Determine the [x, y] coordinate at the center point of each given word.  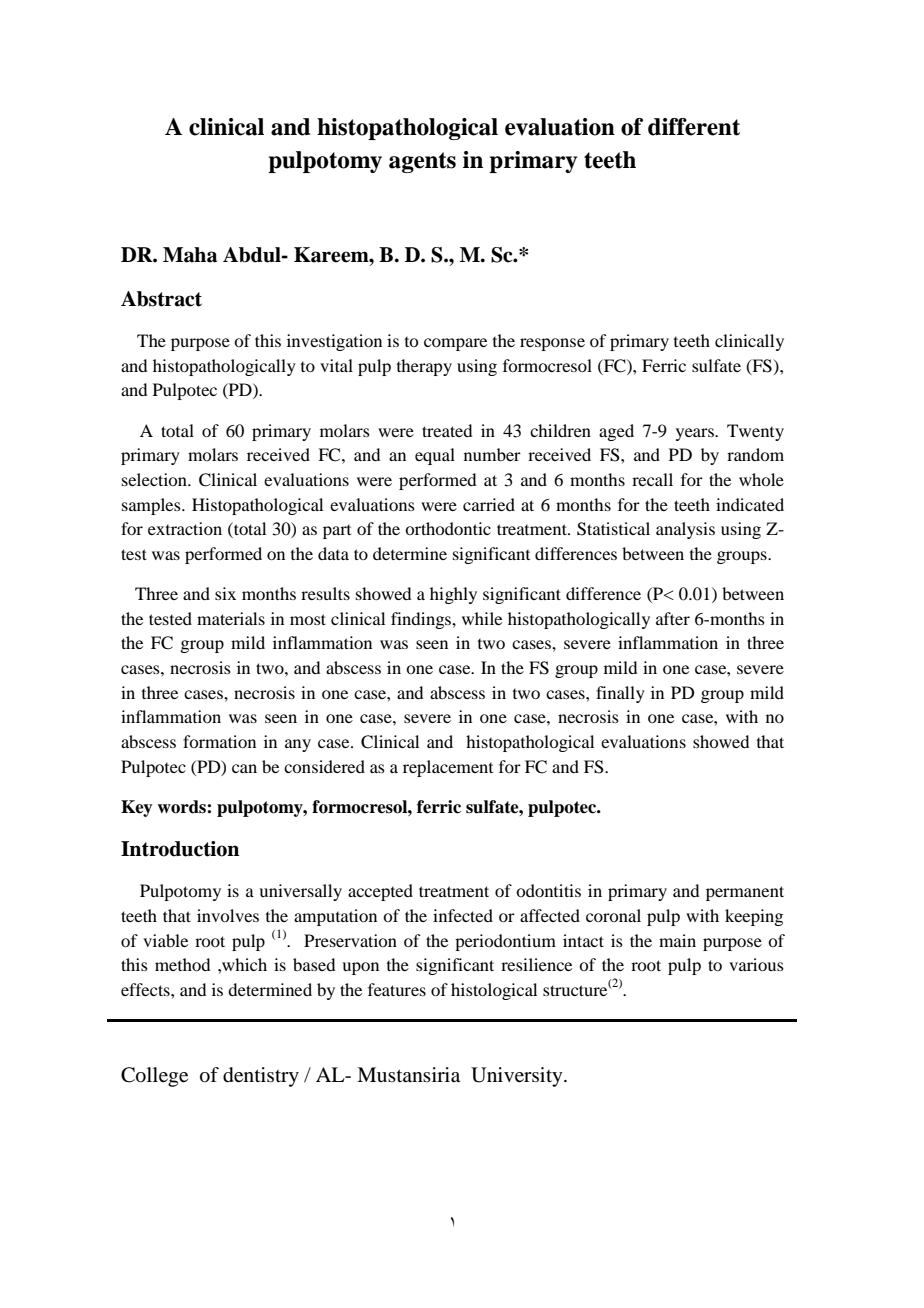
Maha [190, 255]
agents [422, 162]
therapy [424, 367]
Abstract [161, 299]
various [756, 964]
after [673, 618]
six [225, 593]
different [694, 127]
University [518, 1077]
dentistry [261, 1077]
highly [453, 595]
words [182, 807]
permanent [745, 893]
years [696, 434]
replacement [448, 768]
